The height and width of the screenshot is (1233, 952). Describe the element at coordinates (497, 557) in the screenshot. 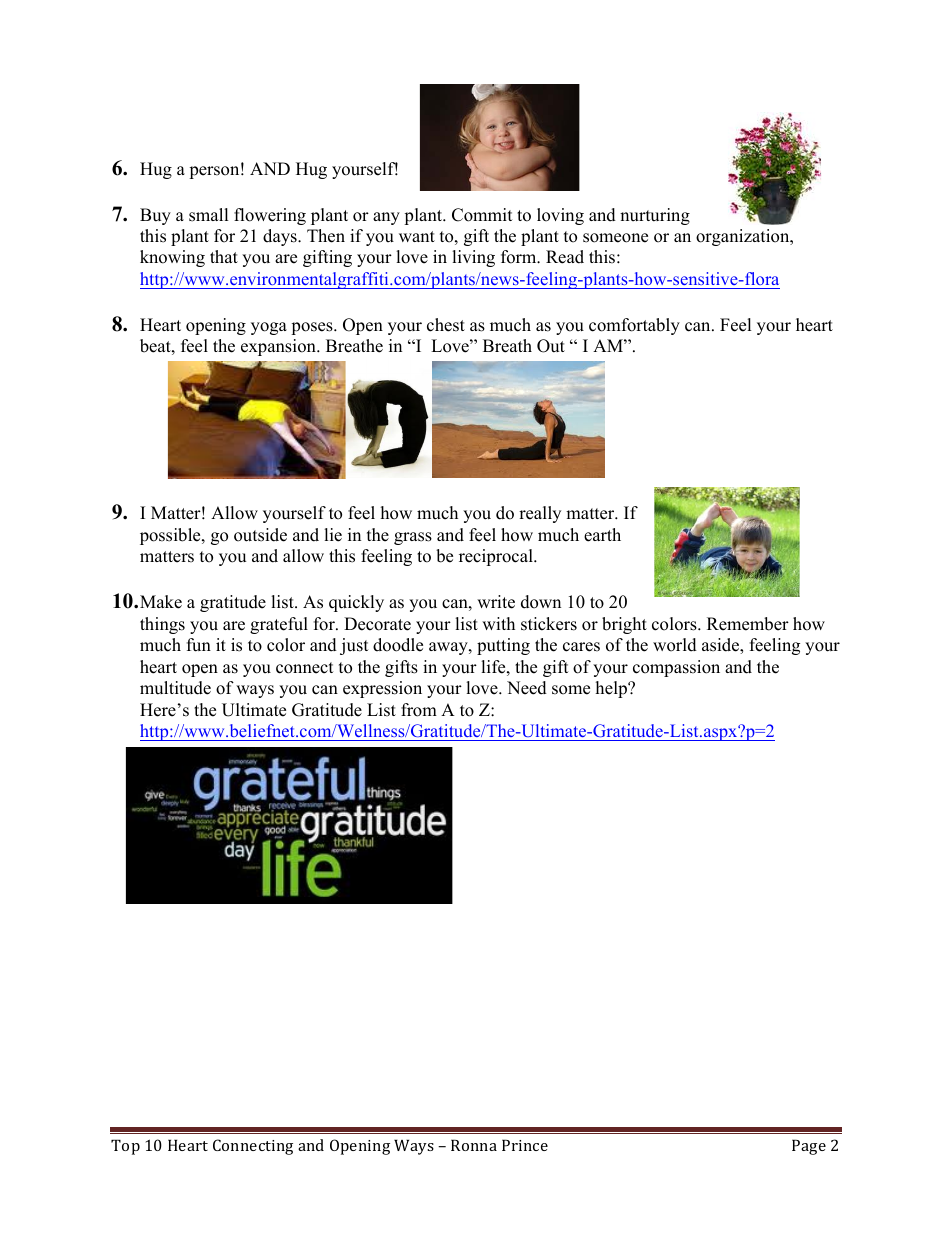

I see `reciprocal` at that location.
